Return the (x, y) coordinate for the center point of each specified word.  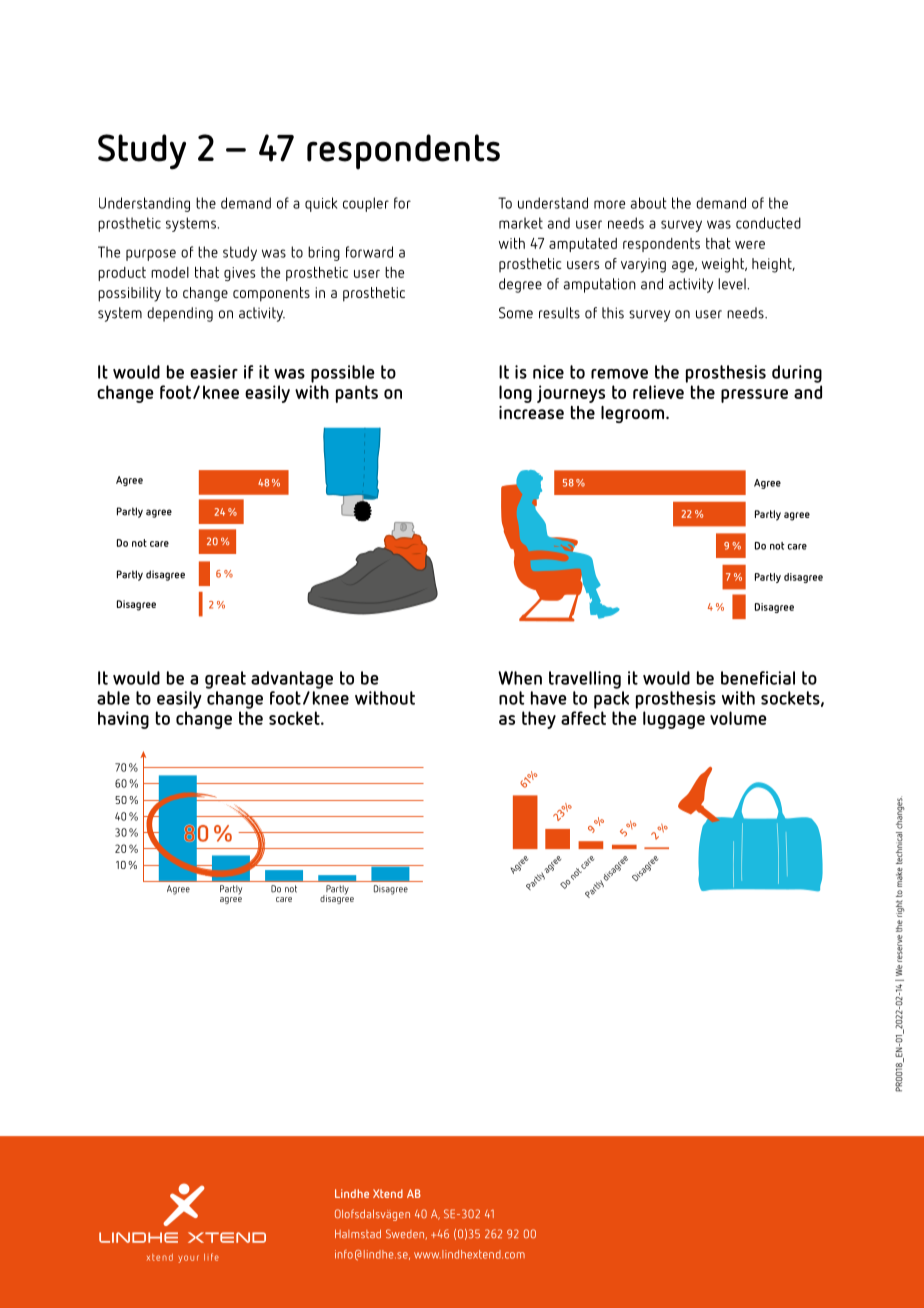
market (521, 223)
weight (724, 265)
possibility (129, 294)
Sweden (406, 1234)
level (733, 284)
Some (516, 313)
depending (180, 314)
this (613, 313)
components (271, 294)
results (559, 313)
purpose (151, 255)
